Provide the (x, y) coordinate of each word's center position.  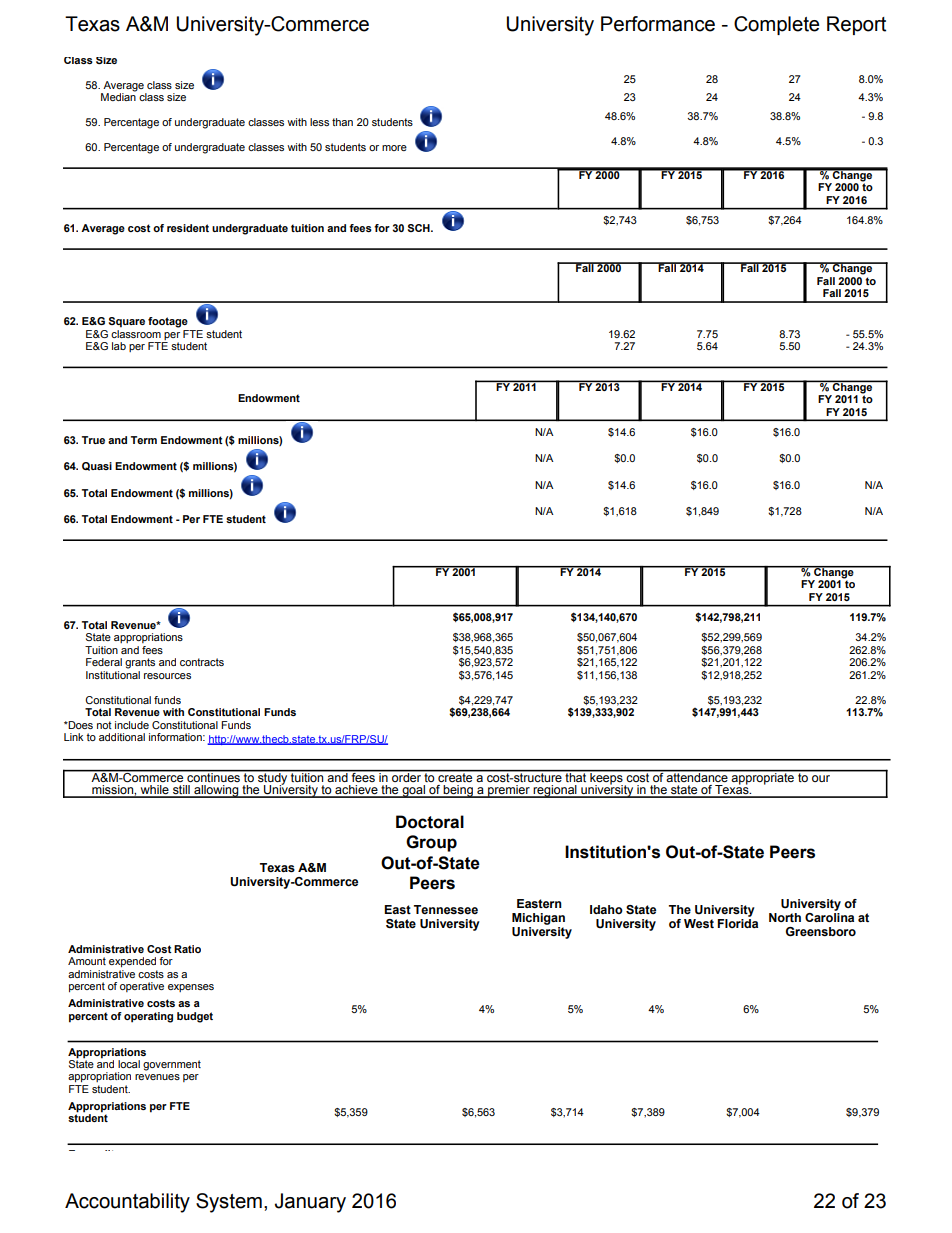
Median (118, 96)
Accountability (127, 1203)
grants (140, 663)
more (394, 148)
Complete (776, 25)
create (455, 776)
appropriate (763, 777)
